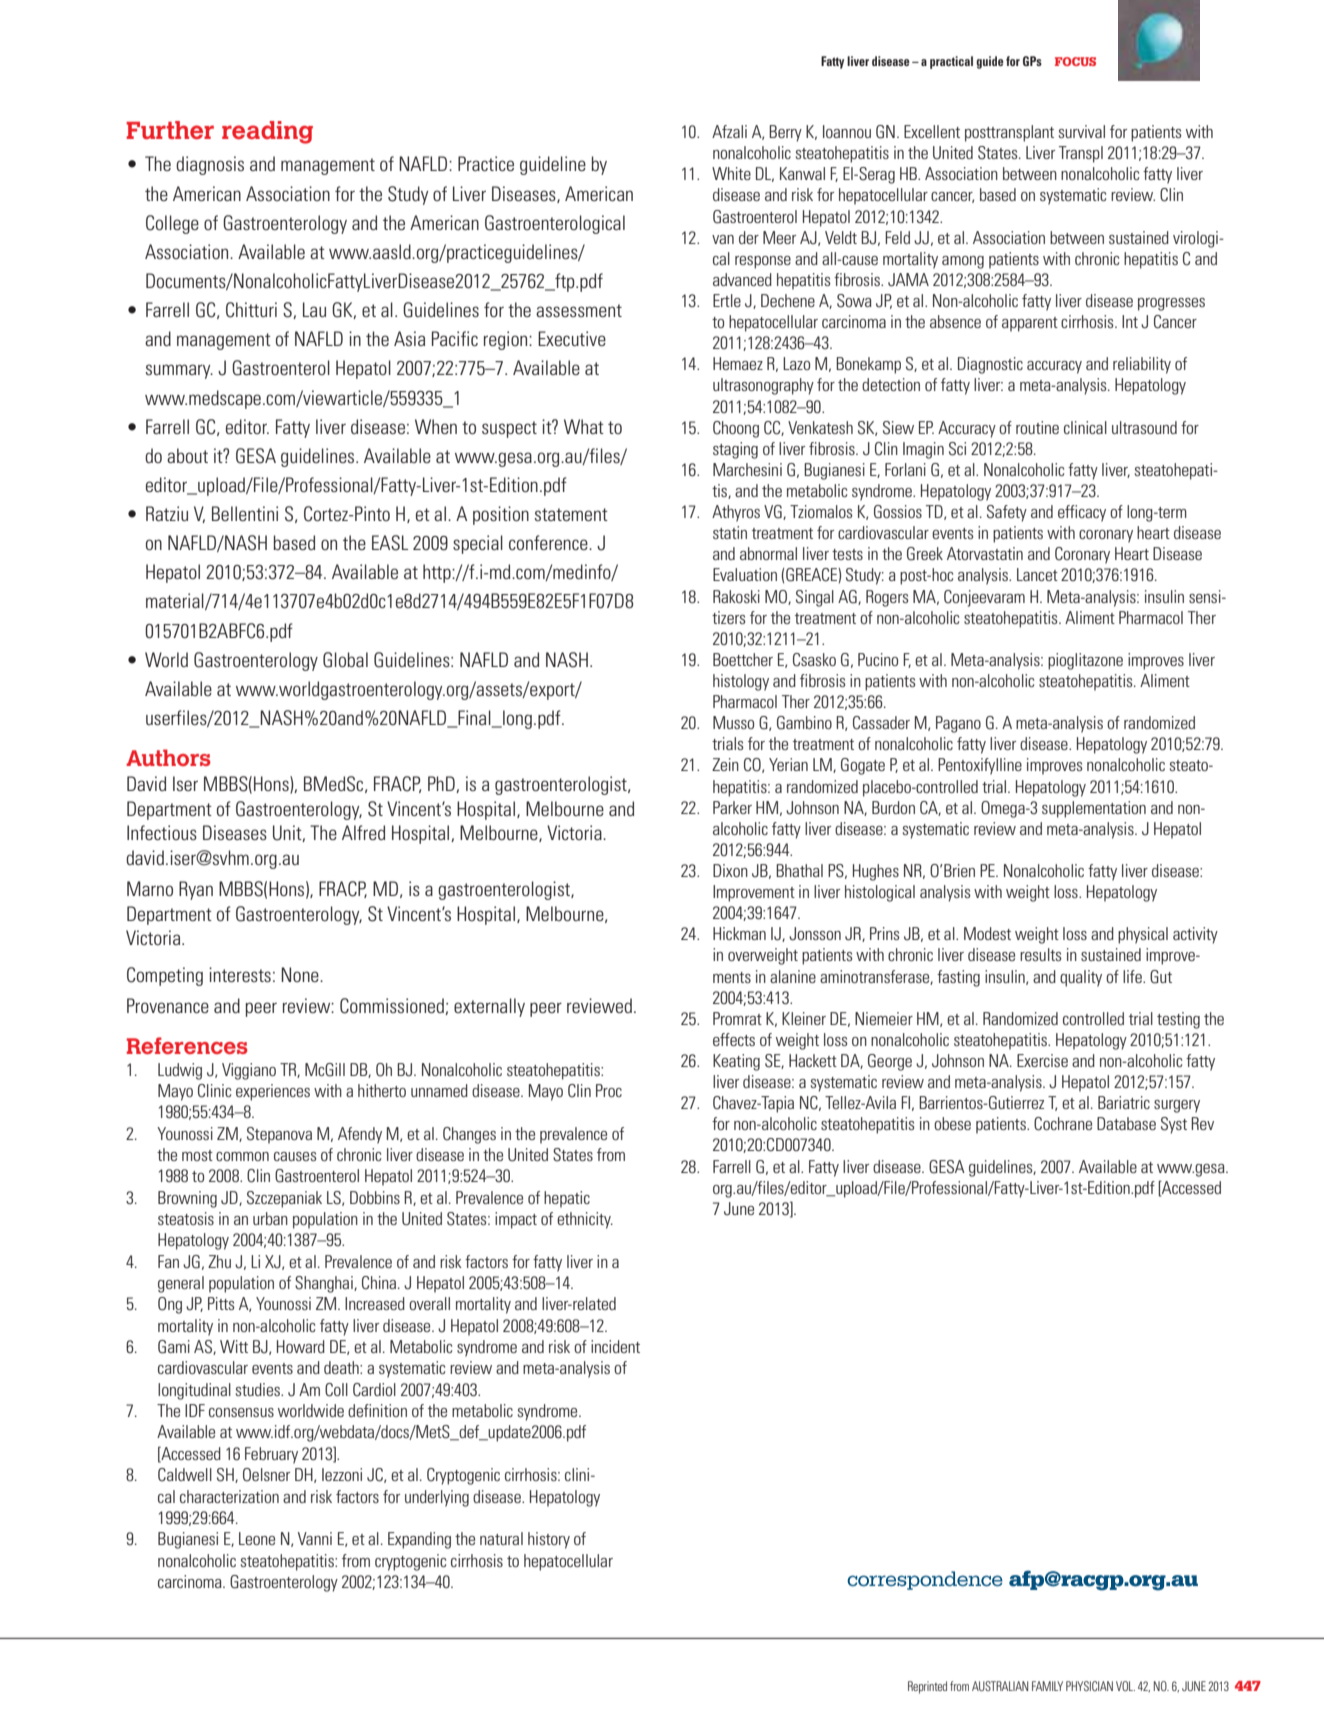 The image size is (1324, 1733). What do you see at coordinates (345, 660) in the page?
I see `Global` at bounding box center [345, 660].
